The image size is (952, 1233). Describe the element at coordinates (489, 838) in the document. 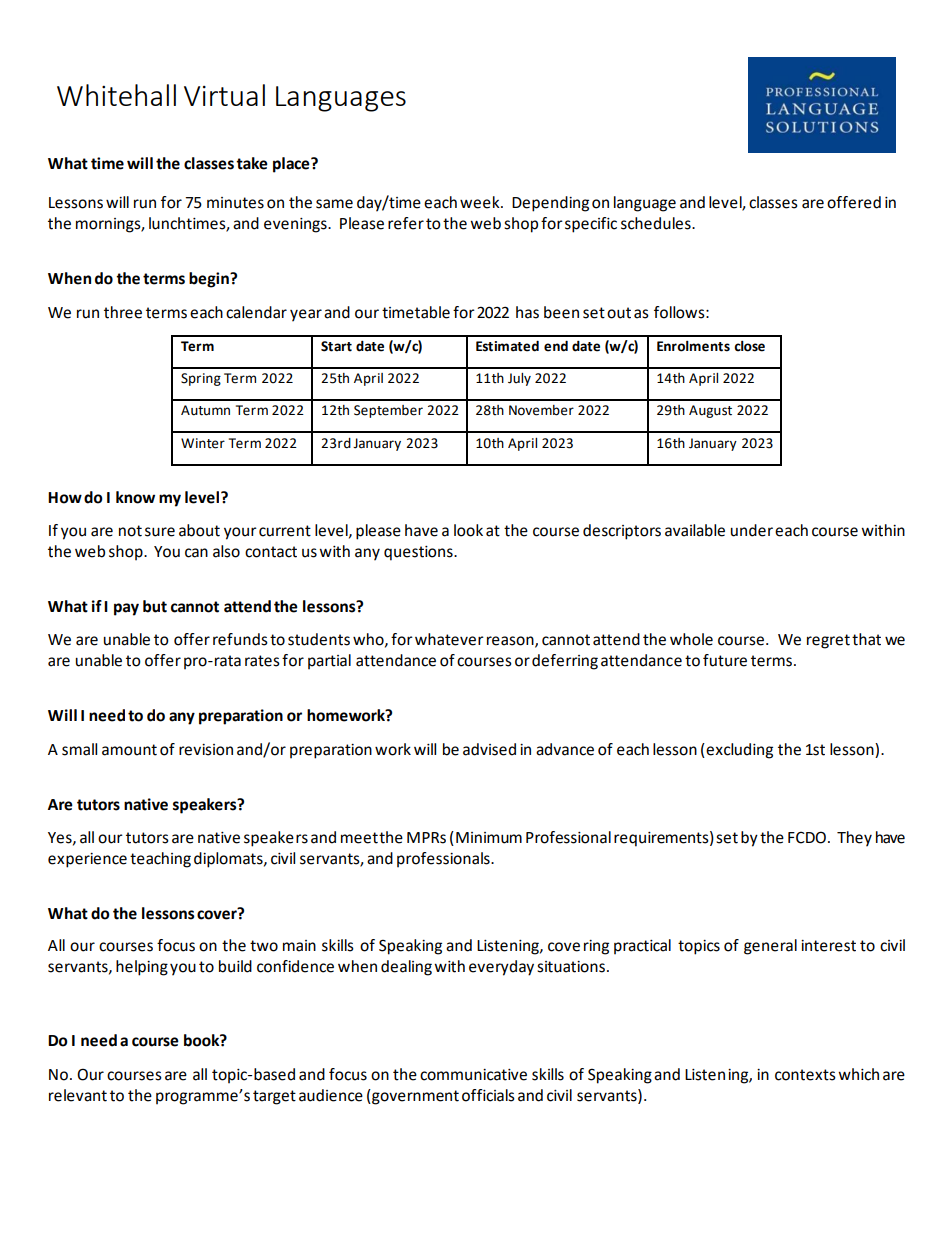

I see `Minimum` at that location.
